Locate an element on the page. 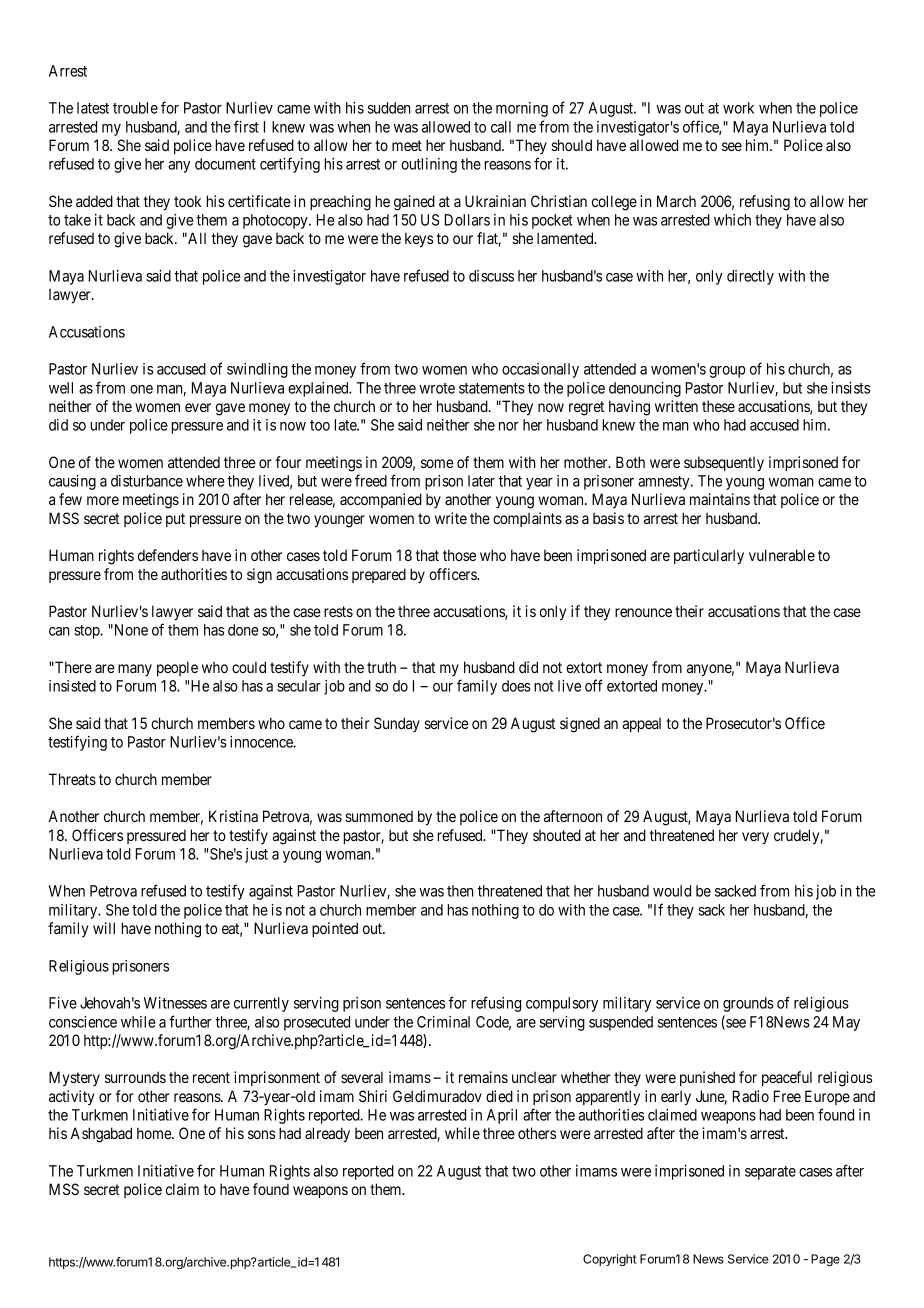 This image has width=924, height=1308. many is located at coordinates (135, 670).
